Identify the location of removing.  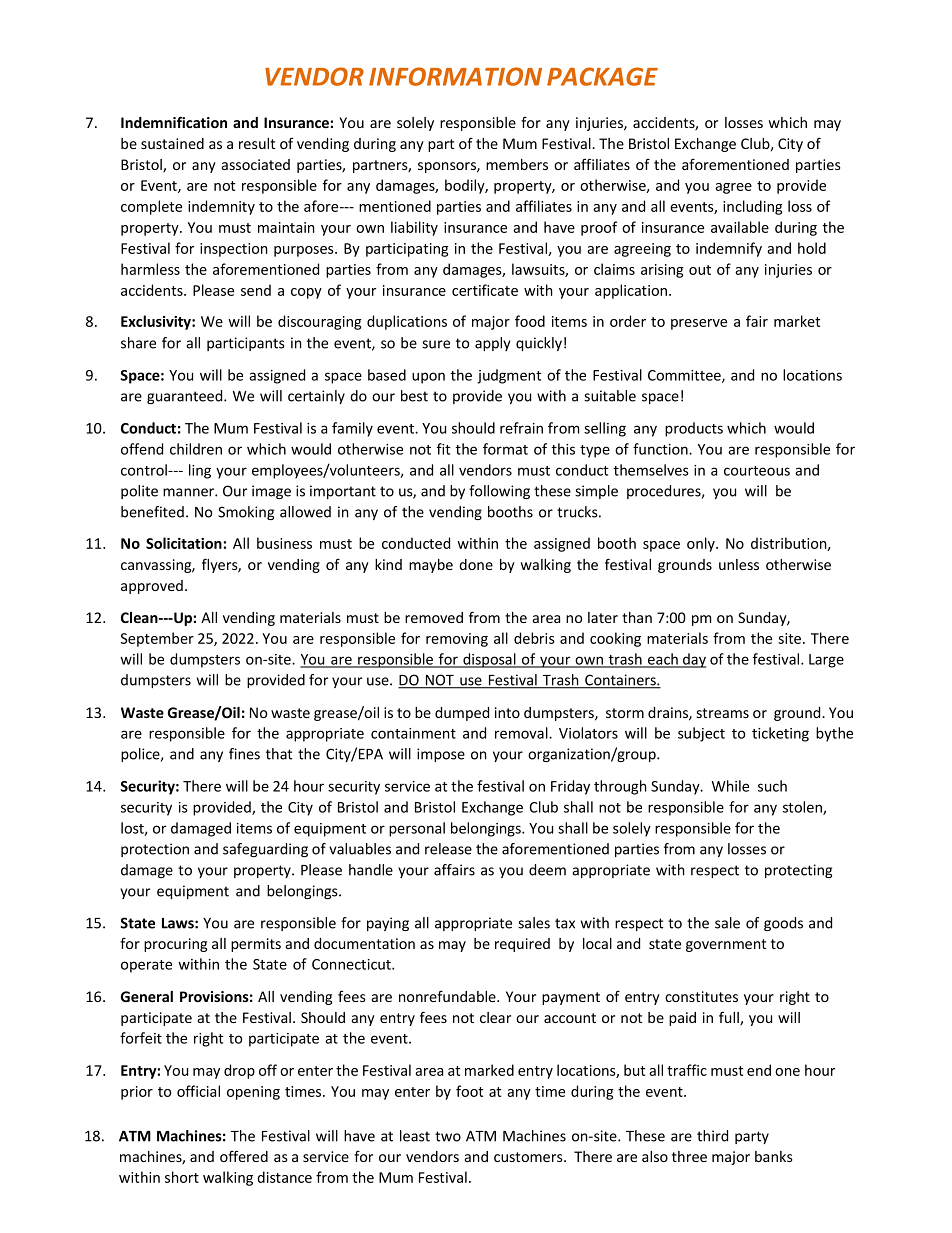
(457, 640).
